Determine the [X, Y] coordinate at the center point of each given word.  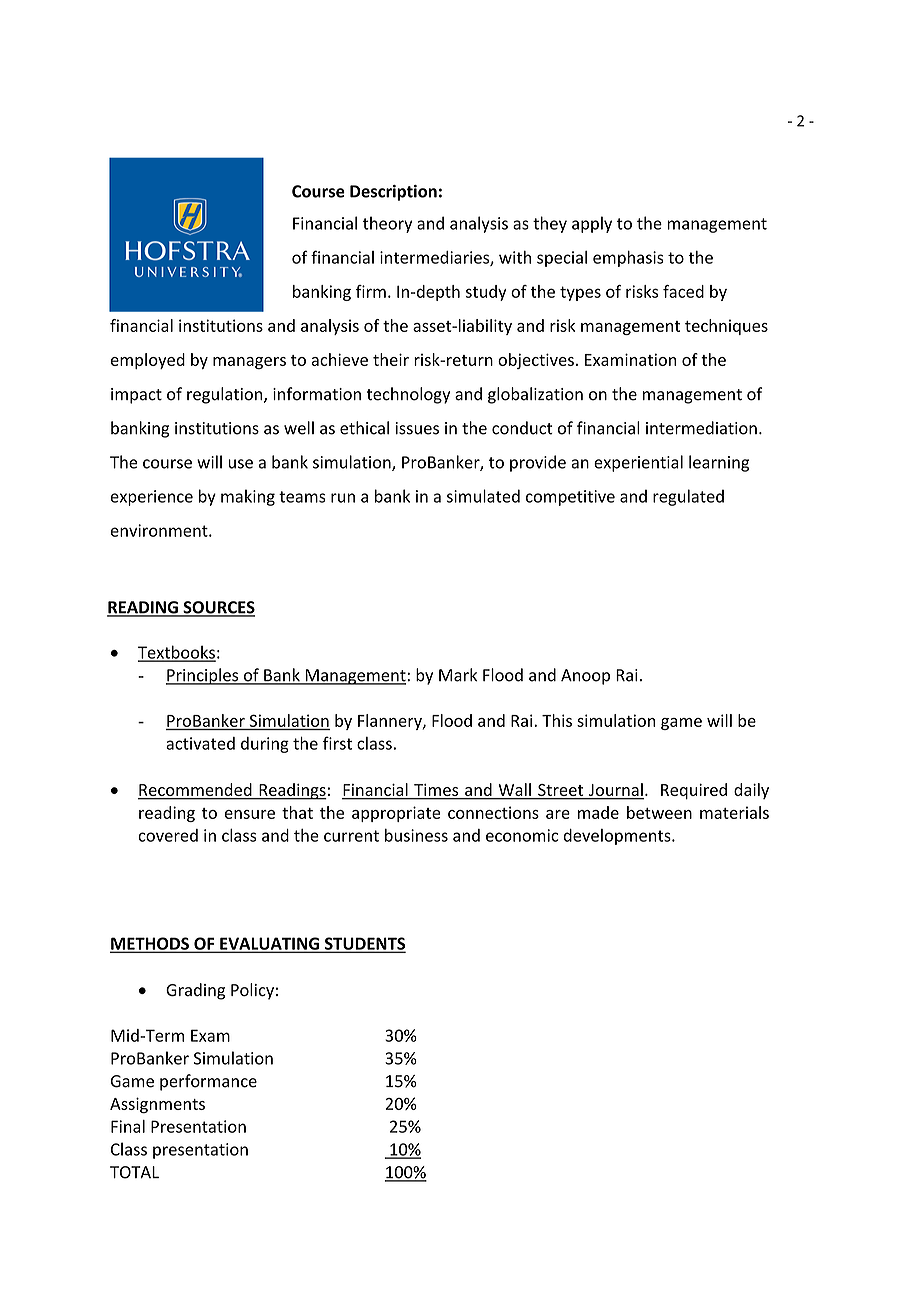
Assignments [157, 1105]
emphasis [628, 259]
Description [393, 193]
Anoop [585, 677]
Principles [203, 676]
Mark [458, 675]
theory [387, 224]
